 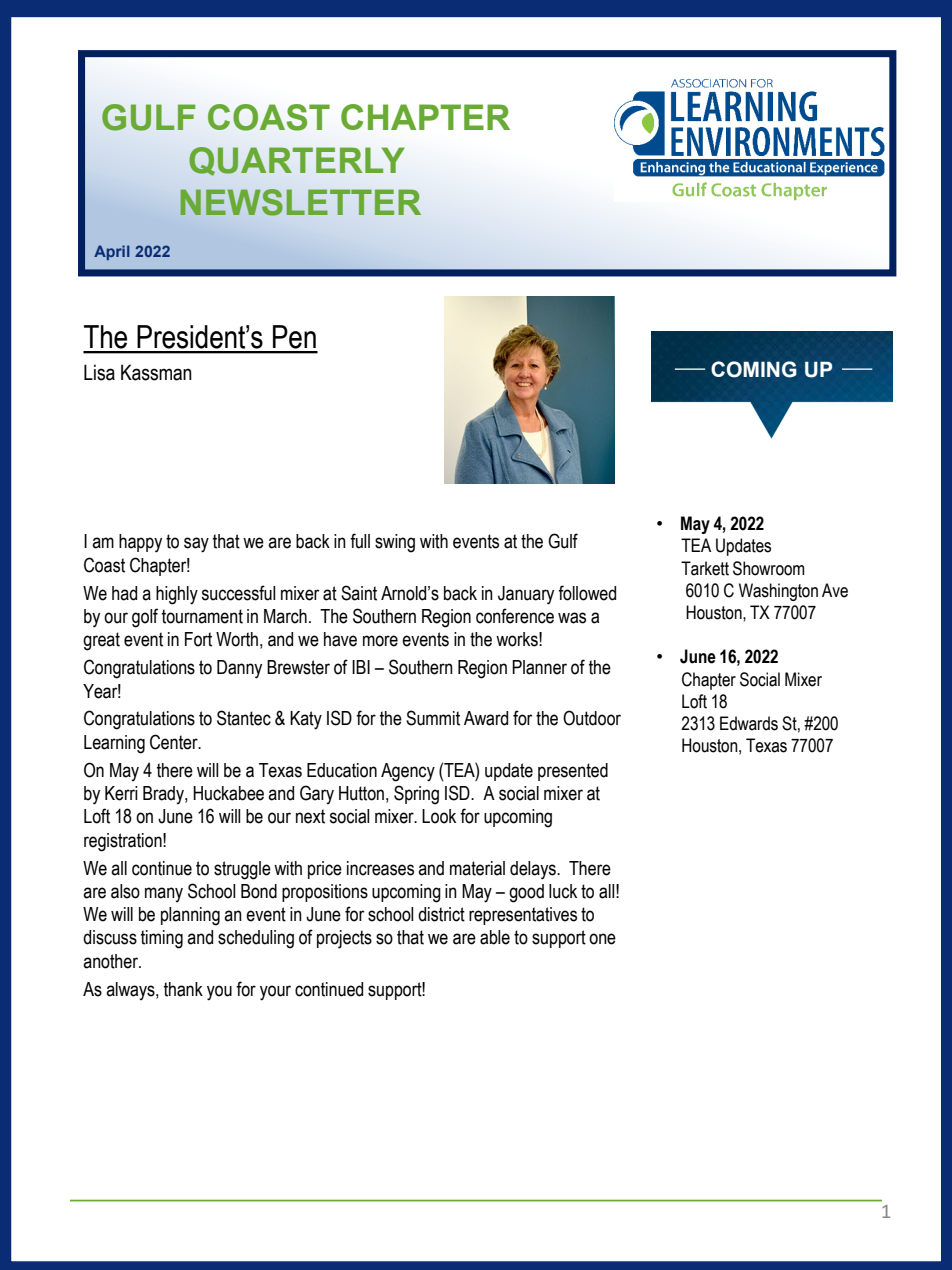 I want to click on QUARTERLY, so click(x=296, y=161).
